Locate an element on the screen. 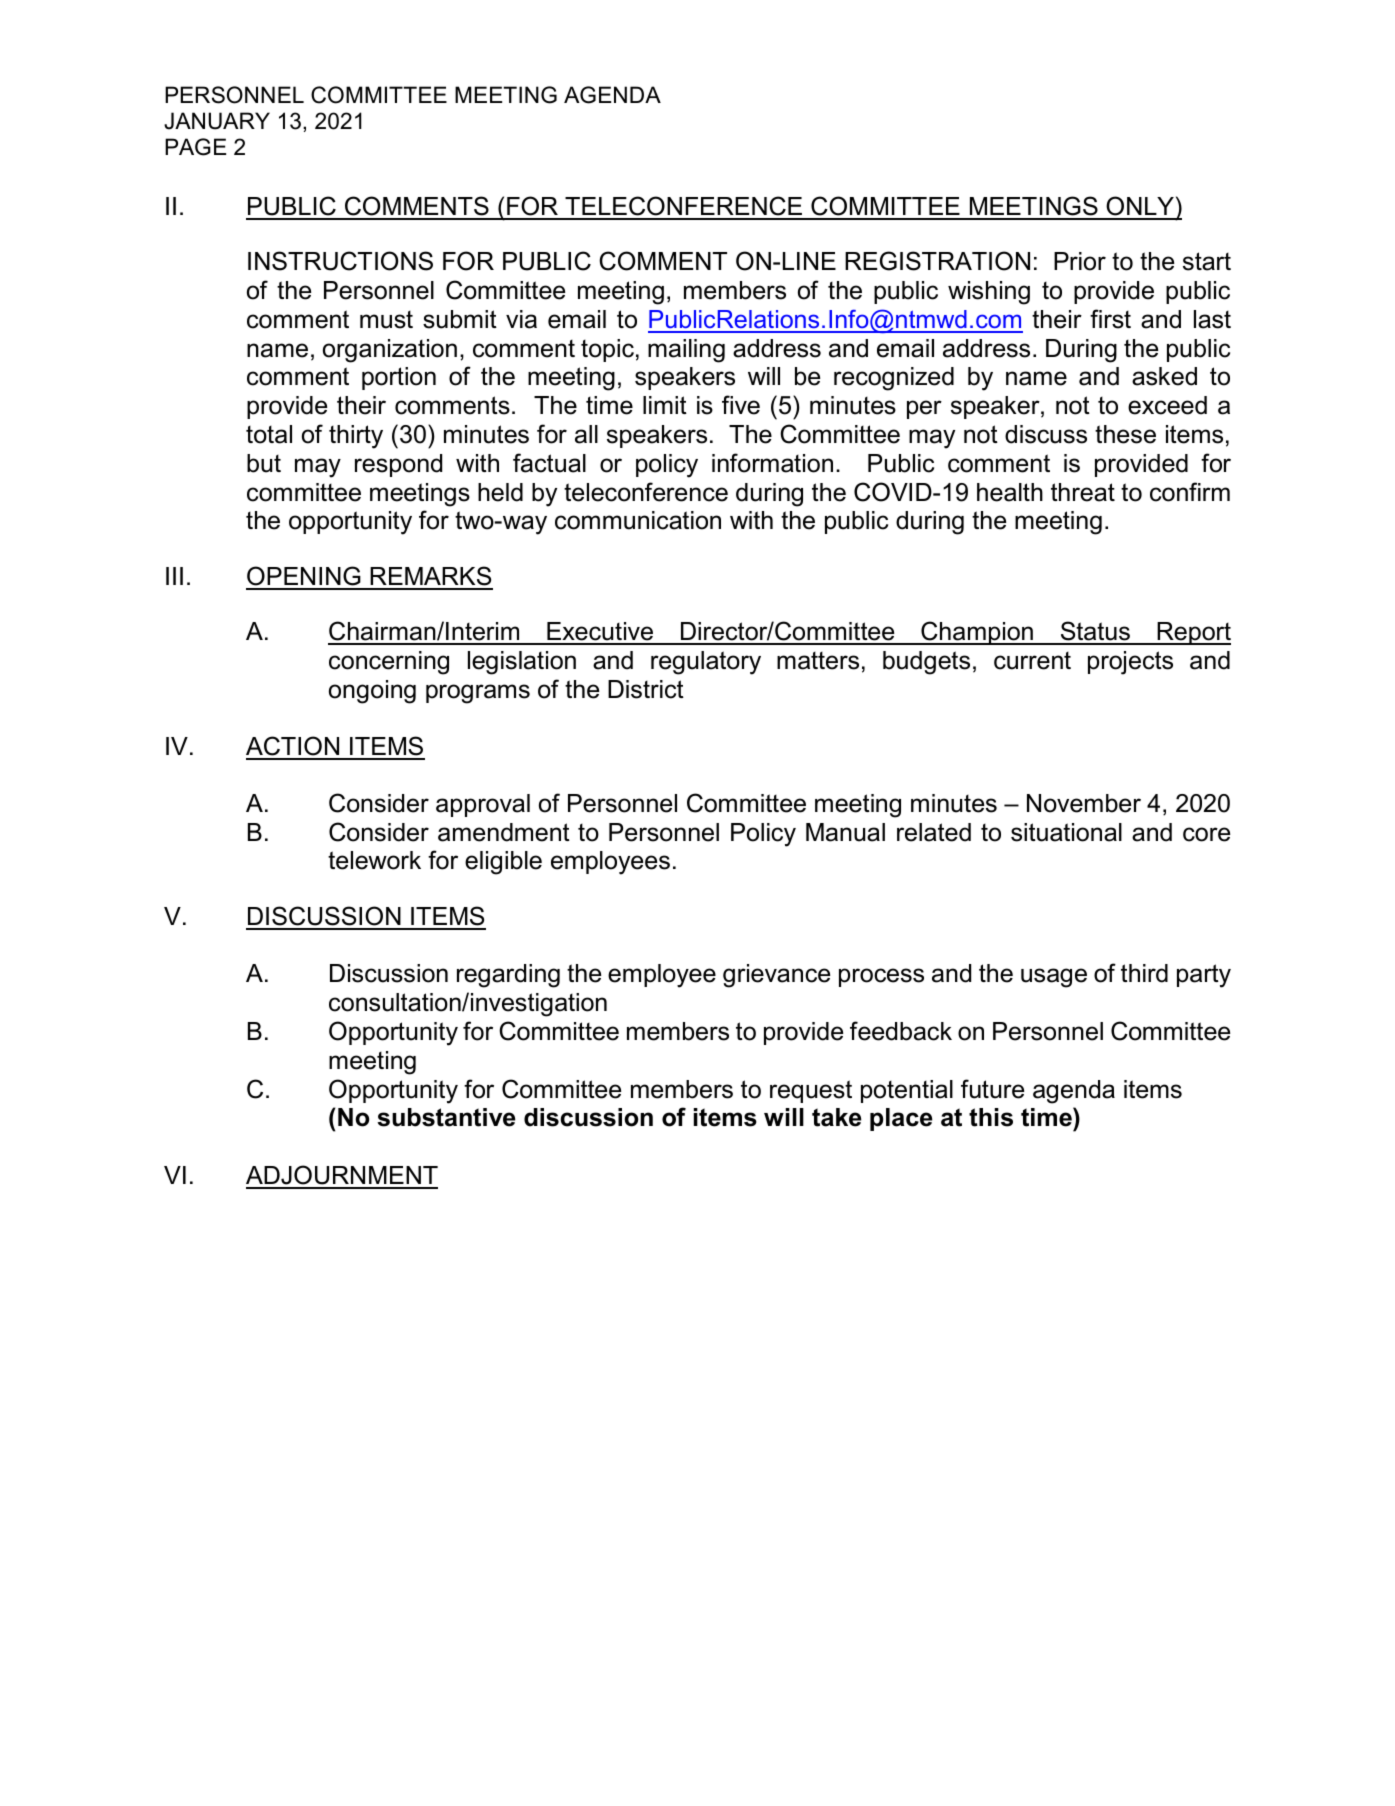 This screenshot has width=1395, height=1806. eligible is located at coordinates (503, 863).
